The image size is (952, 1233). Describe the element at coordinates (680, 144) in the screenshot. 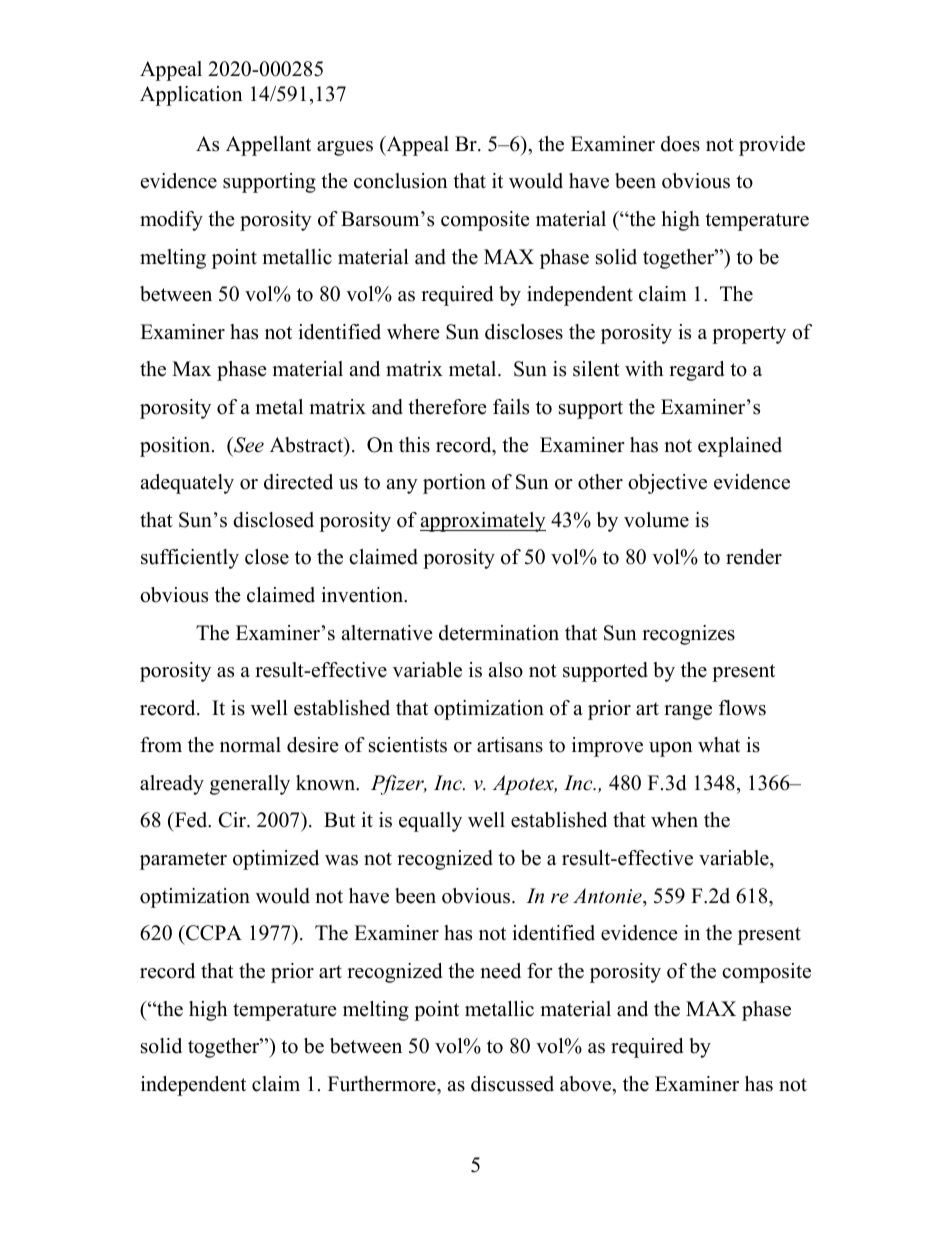

I see `does` at that location.
